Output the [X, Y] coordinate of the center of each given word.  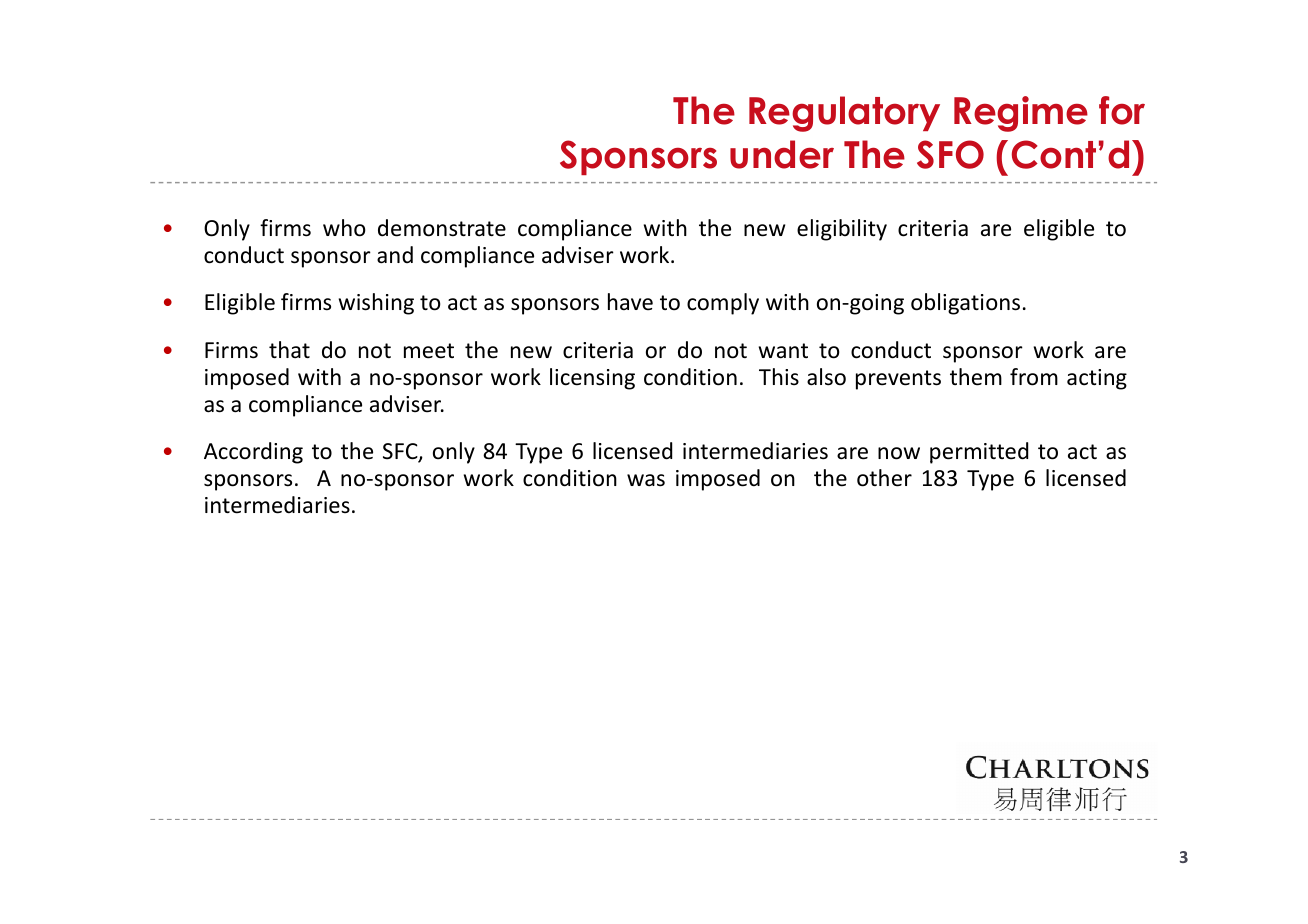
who [344, 228]
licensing [592, 379]
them [976, 377]
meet [429, 351]
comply [723, 304]
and [395, 255]
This [779, 376]
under [782, 154]
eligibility [842, 230]
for [1122, 110]
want [783, 351]
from [1034, 377]
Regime [1021, 114]
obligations [965, 304]
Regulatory [844, 114]
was [646, 480]
